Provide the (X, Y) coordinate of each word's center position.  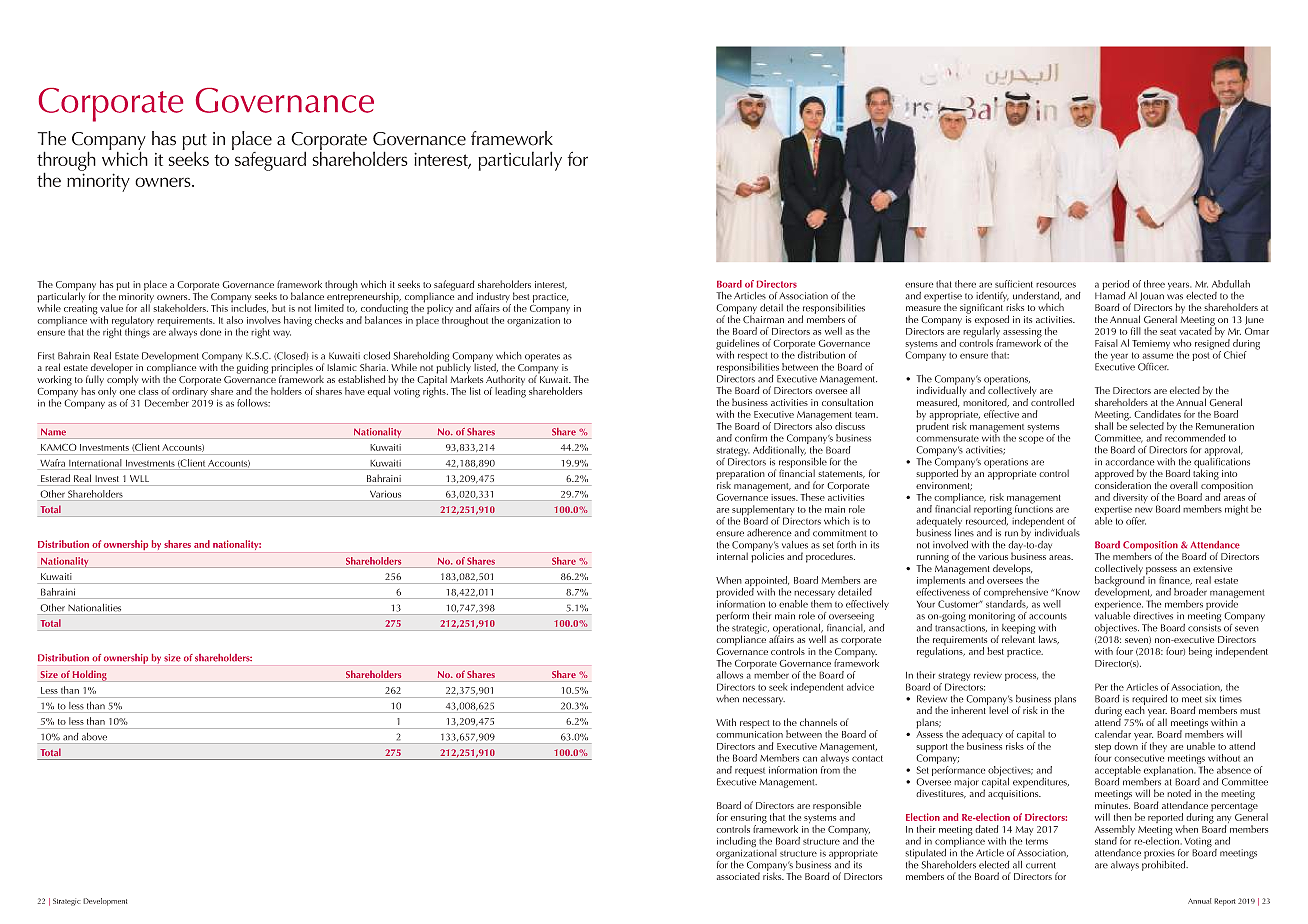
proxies (1159, 855)
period (1117, 286)
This (219, 308)
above (94, 736)
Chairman (763, 318)
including (736, 843)
